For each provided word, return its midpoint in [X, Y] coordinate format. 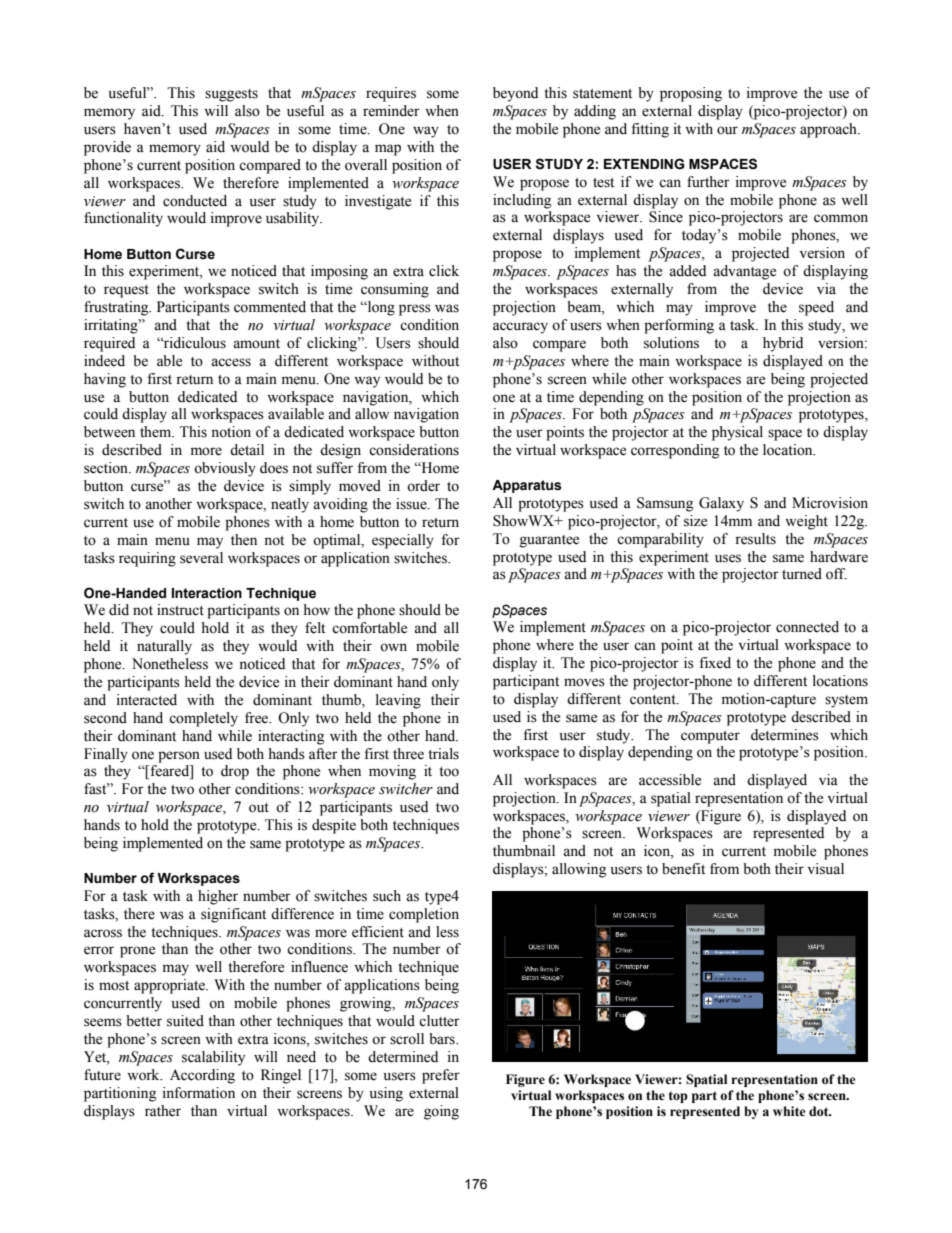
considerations [414, 450]
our [727, 130]
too [449, 772]
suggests [231, 95]
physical [737, 433]
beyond [515, 94]
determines [785, 735]
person [179, 757]
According [202, 1076]
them [157, 432]
